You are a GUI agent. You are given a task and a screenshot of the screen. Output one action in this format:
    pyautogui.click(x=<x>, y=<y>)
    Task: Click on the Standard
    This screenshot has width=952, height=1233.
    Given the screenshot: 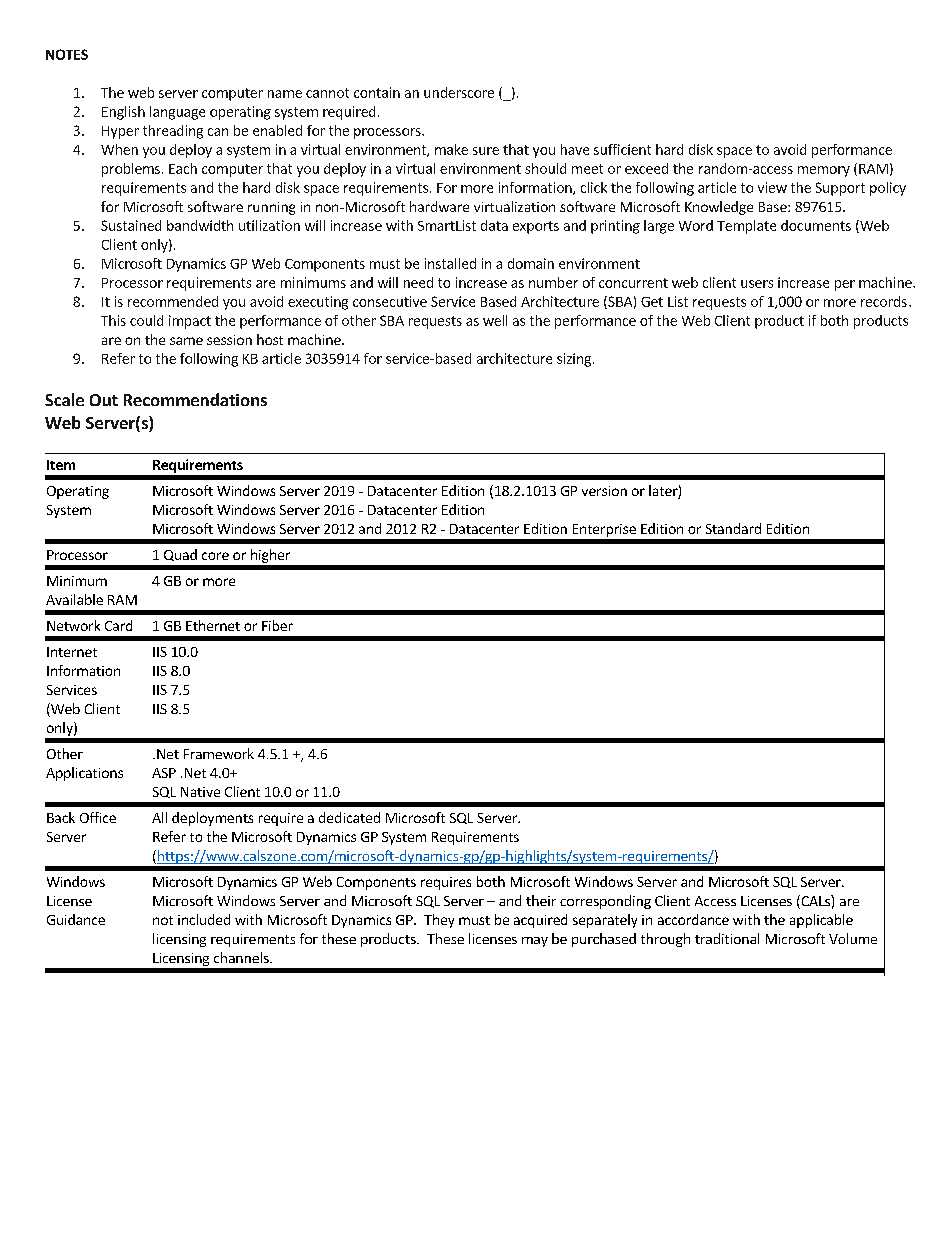 What is the action you would take?
    pyautogui.click(x=733, y=528)
